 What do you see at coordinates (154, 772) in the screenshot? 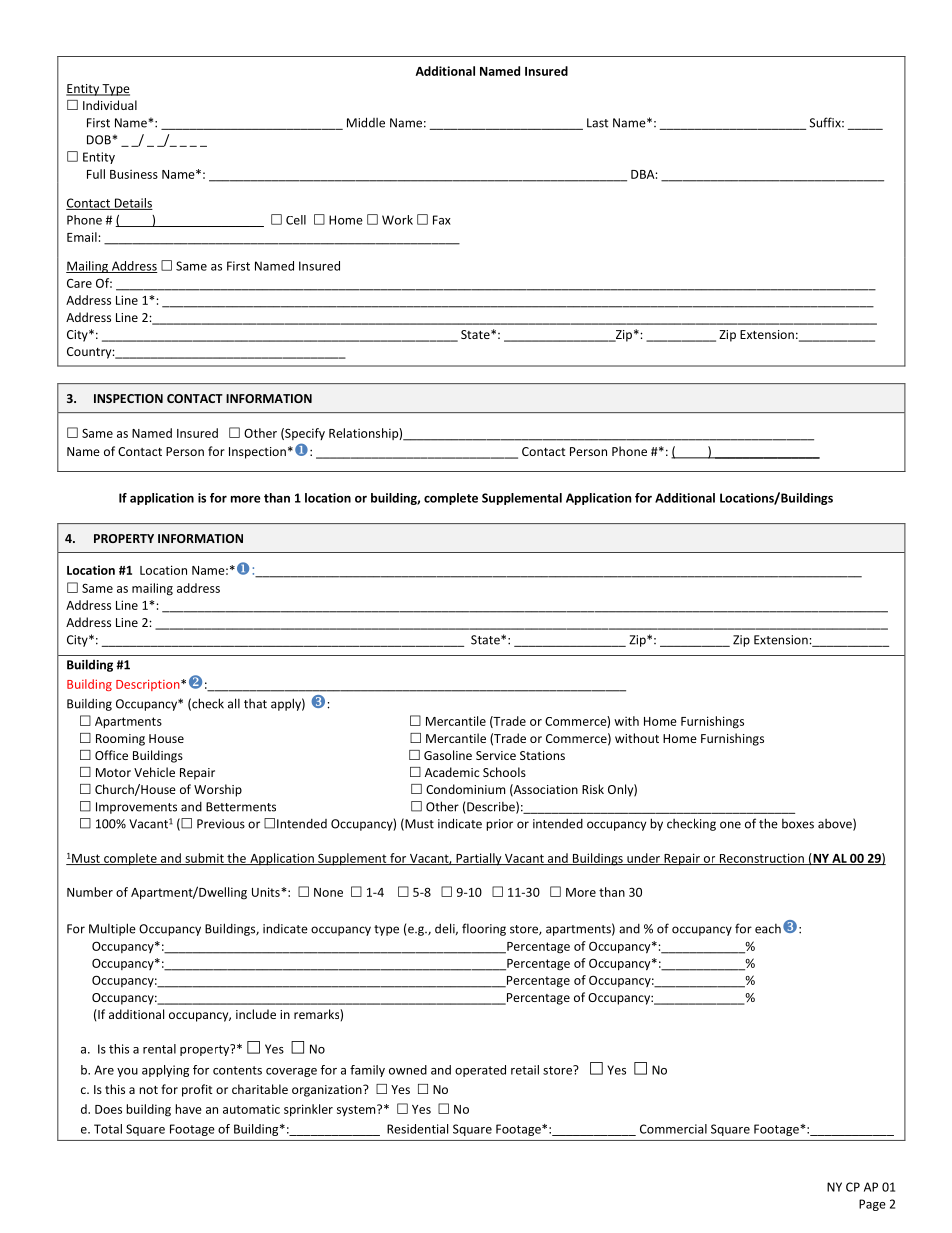
I see `Vehicle` at bounding box center [154, 772].
